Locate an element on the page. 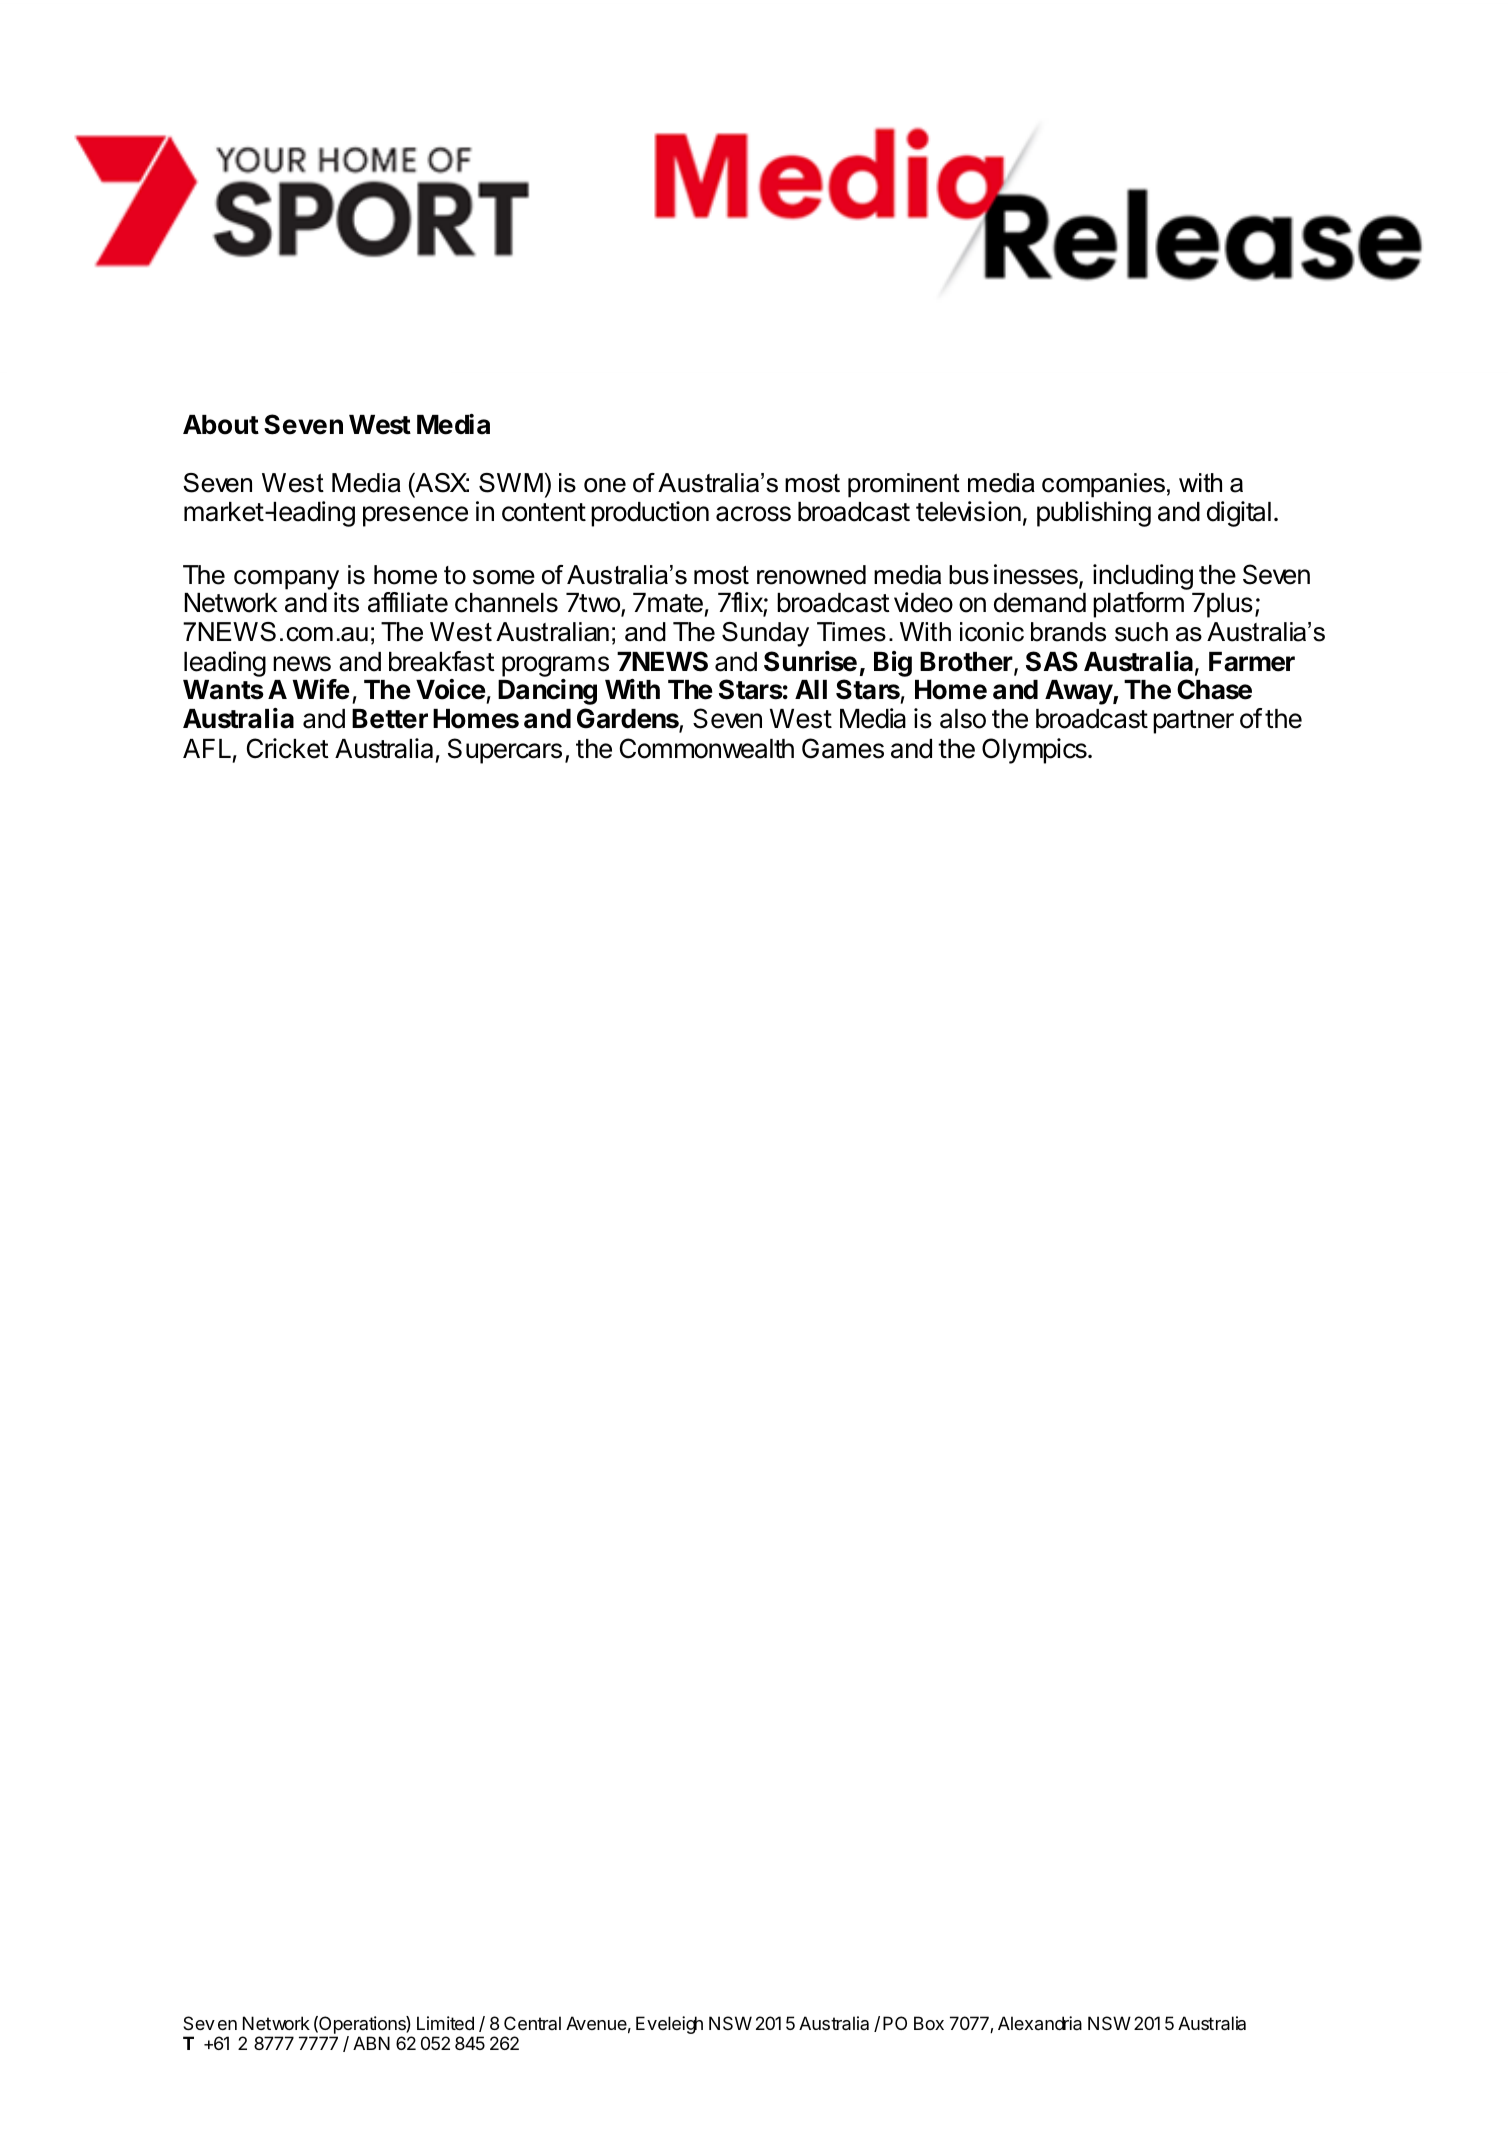 The width and height of the image is (1508, 2132). Commonwealth is located at coordinates (707, 748).
